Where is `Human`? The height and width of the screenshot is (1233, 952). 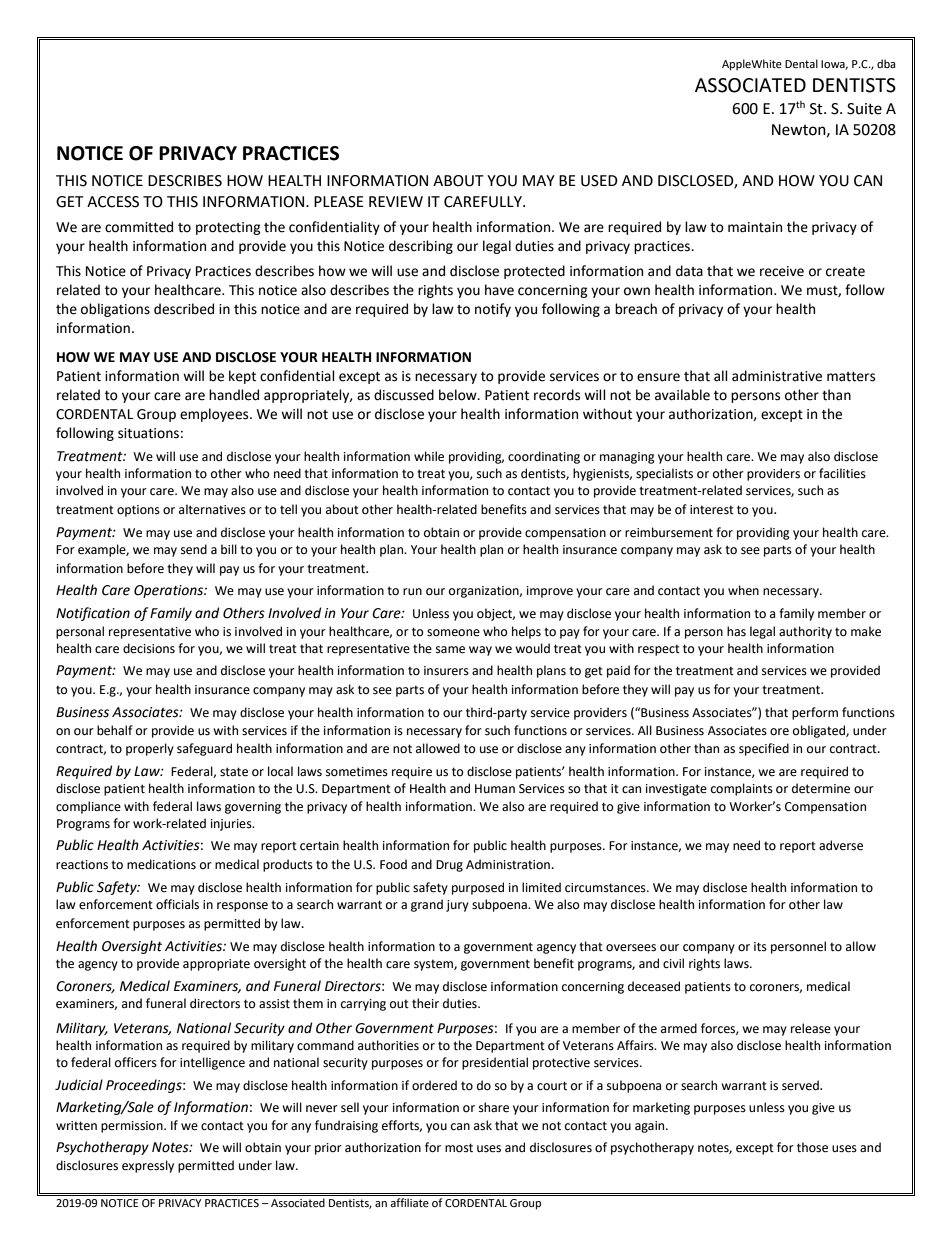
Human is located at coordinates (495, 788).
